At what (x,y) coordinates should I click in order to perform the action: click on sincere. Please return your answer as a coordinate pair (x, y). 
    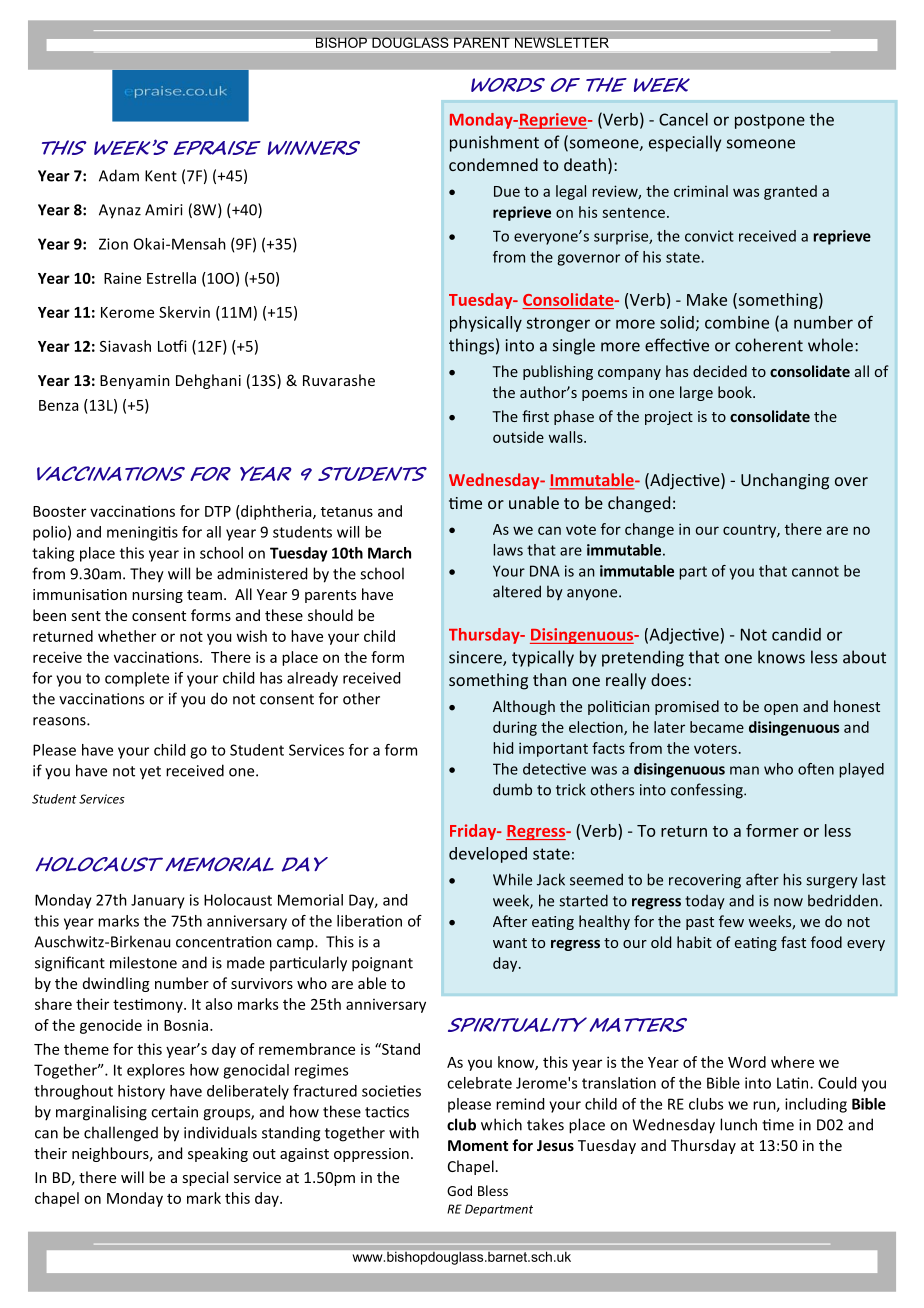
    Looking at the image, I should click on (476, 658).
